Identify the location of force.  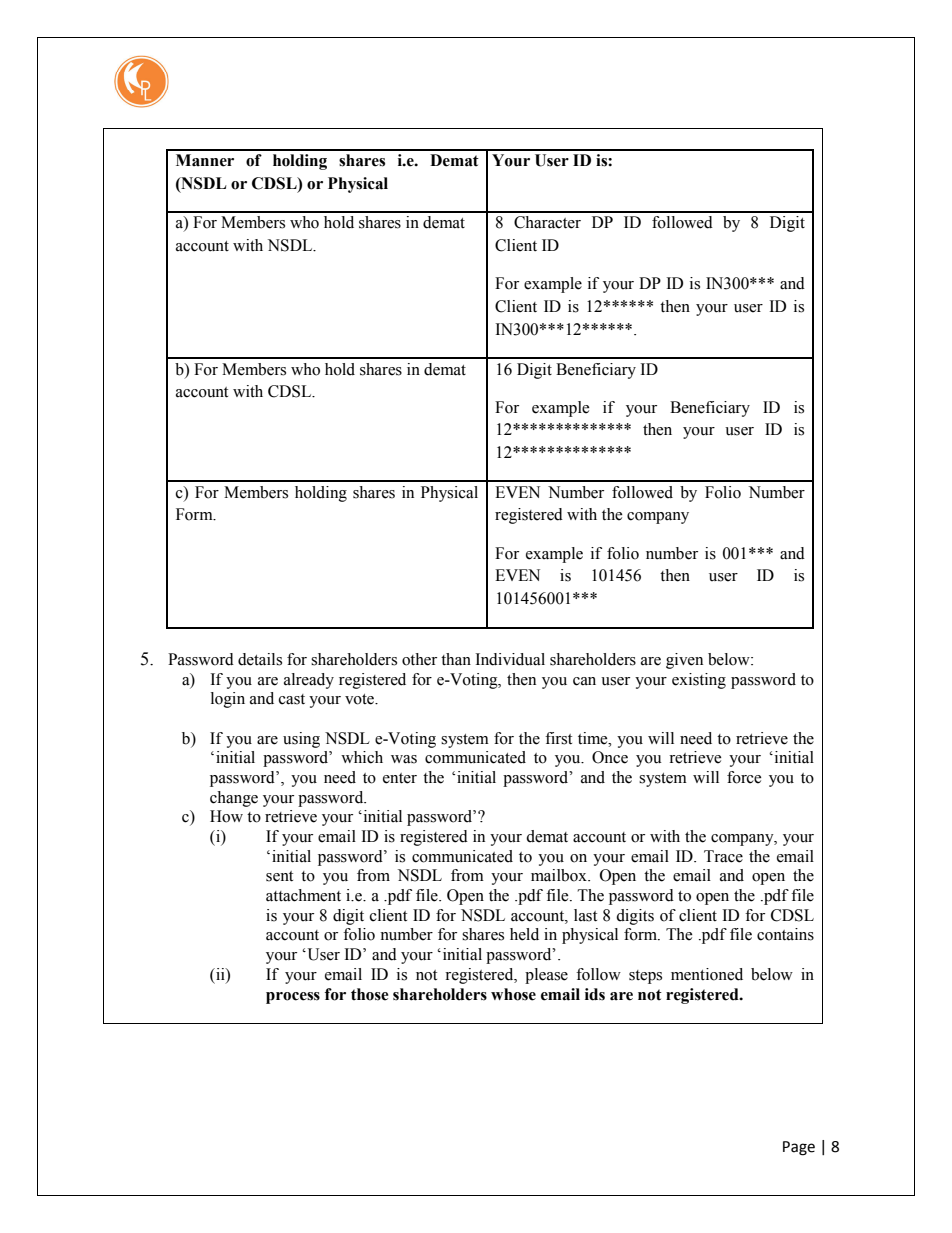
(744, 777).
